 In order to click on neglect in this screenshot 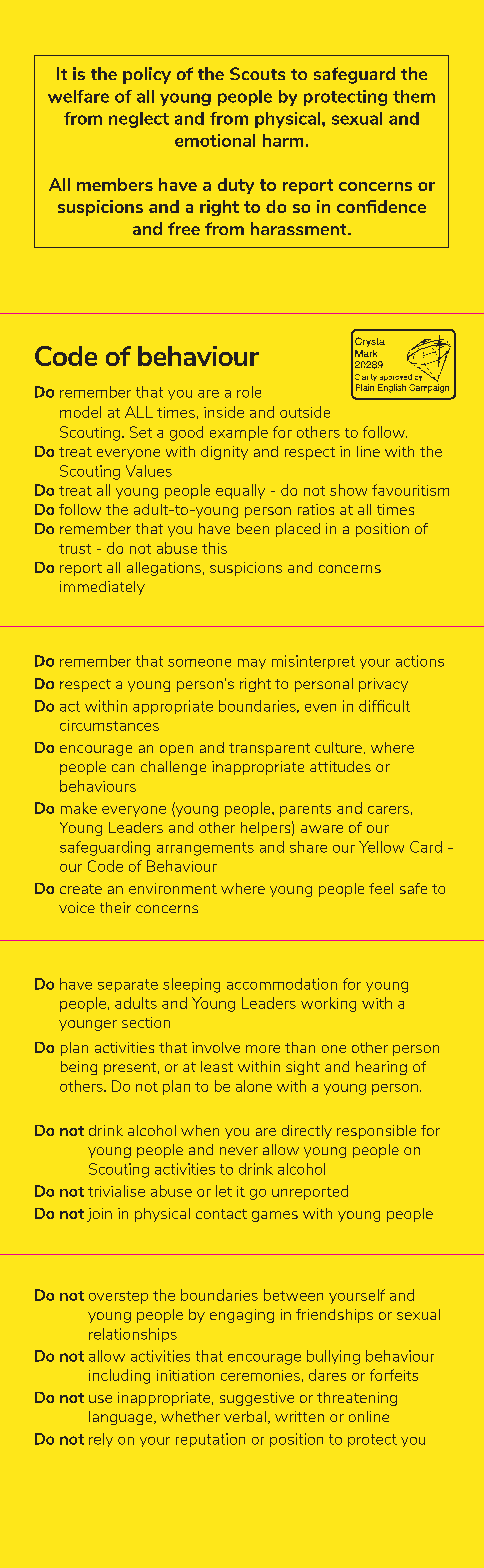, I will do `click(139, 120)`.
